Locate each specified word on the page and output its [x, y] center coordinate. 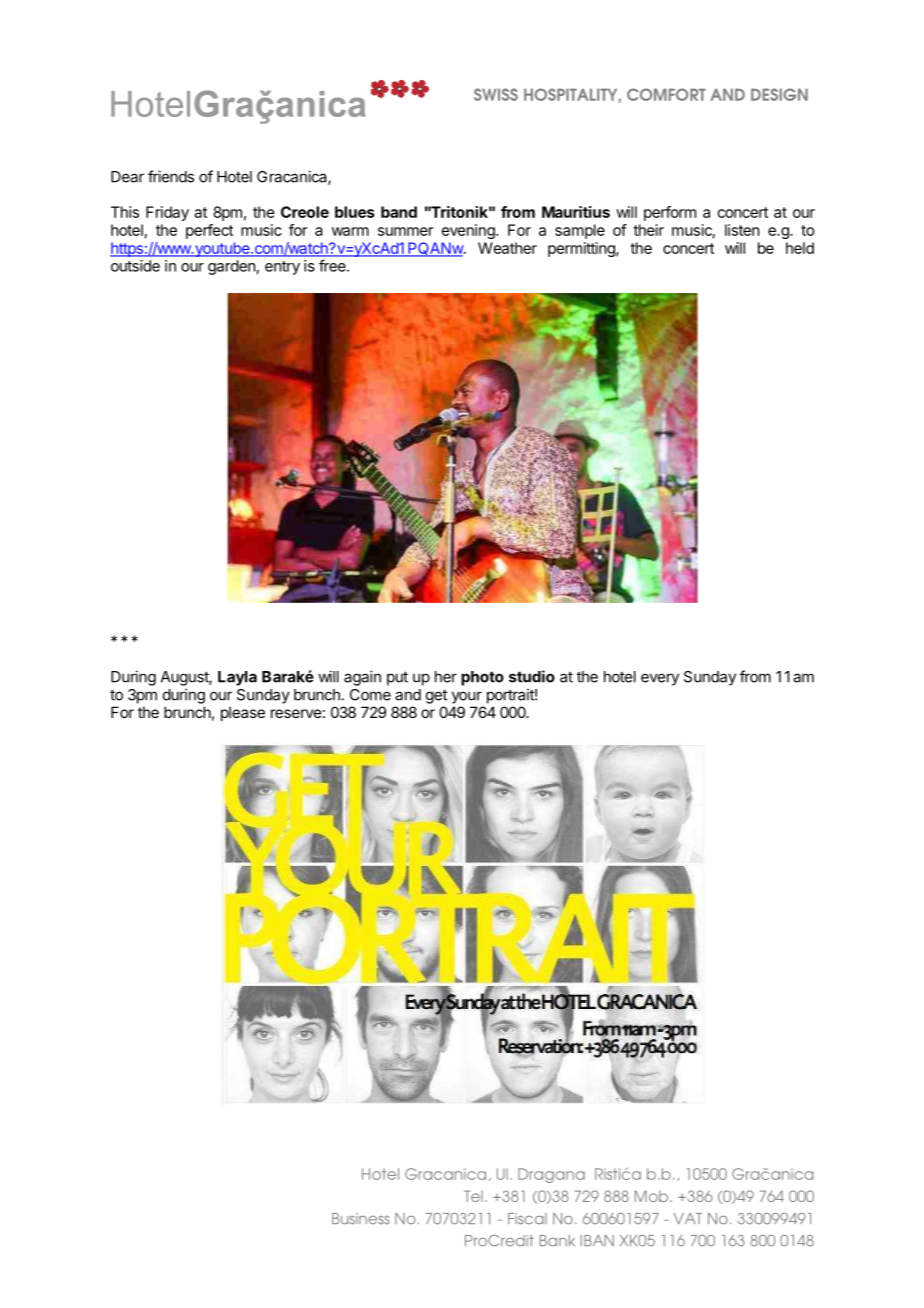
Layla [237, 678]
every [660, 679]
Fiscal [527, 1219]
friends [171, 176]
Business [361, 1219]
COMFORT [666, 94]
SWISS [496, 94]
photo [482, 678]
